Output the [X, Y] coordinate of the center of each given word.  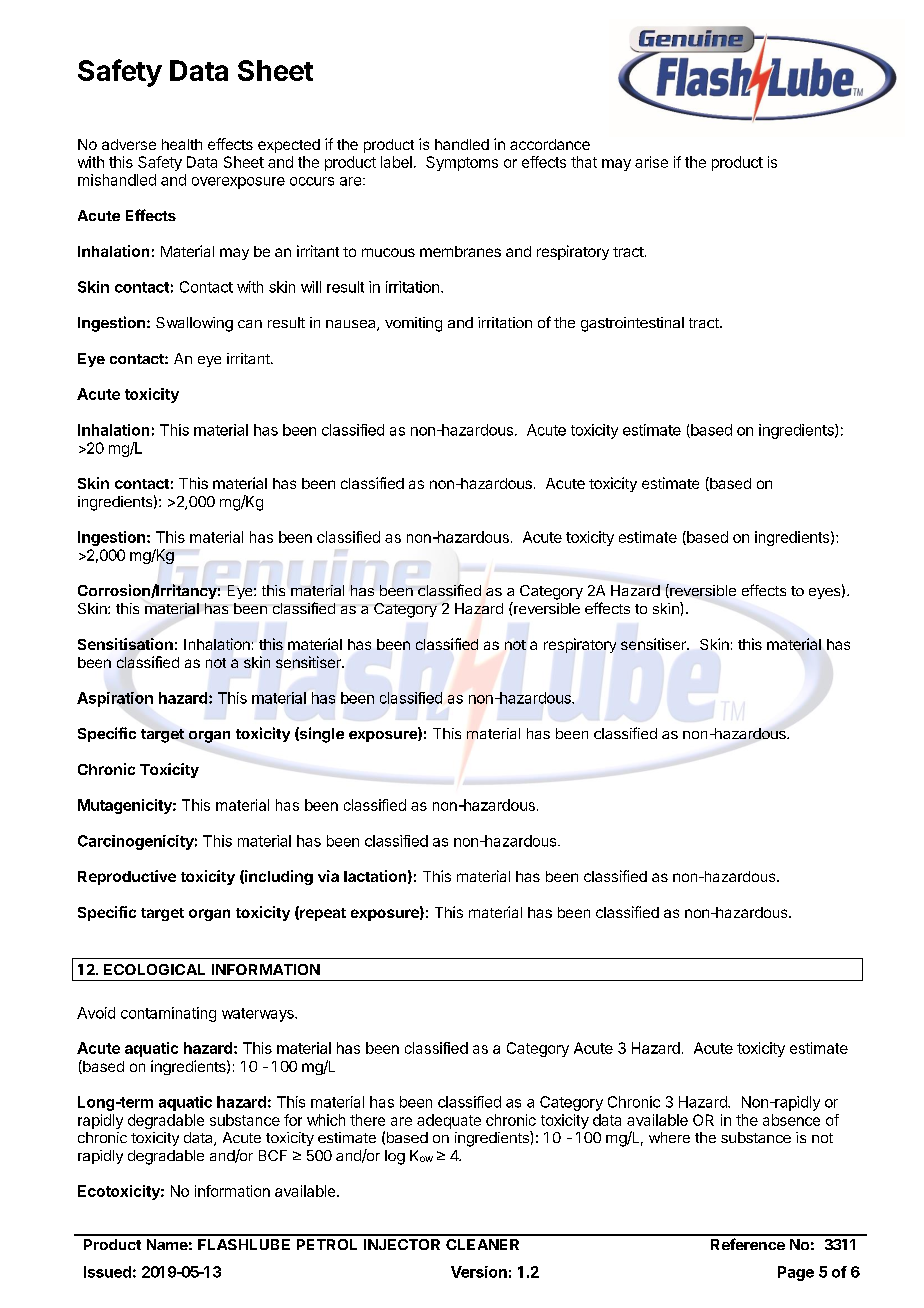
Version [479, 1272]
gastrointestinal [632, 324]
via [328, 876]
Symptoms [462, 163]
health [182, 144]
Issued [107, 1272]
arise [651, 162]
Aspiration [115, 699]
